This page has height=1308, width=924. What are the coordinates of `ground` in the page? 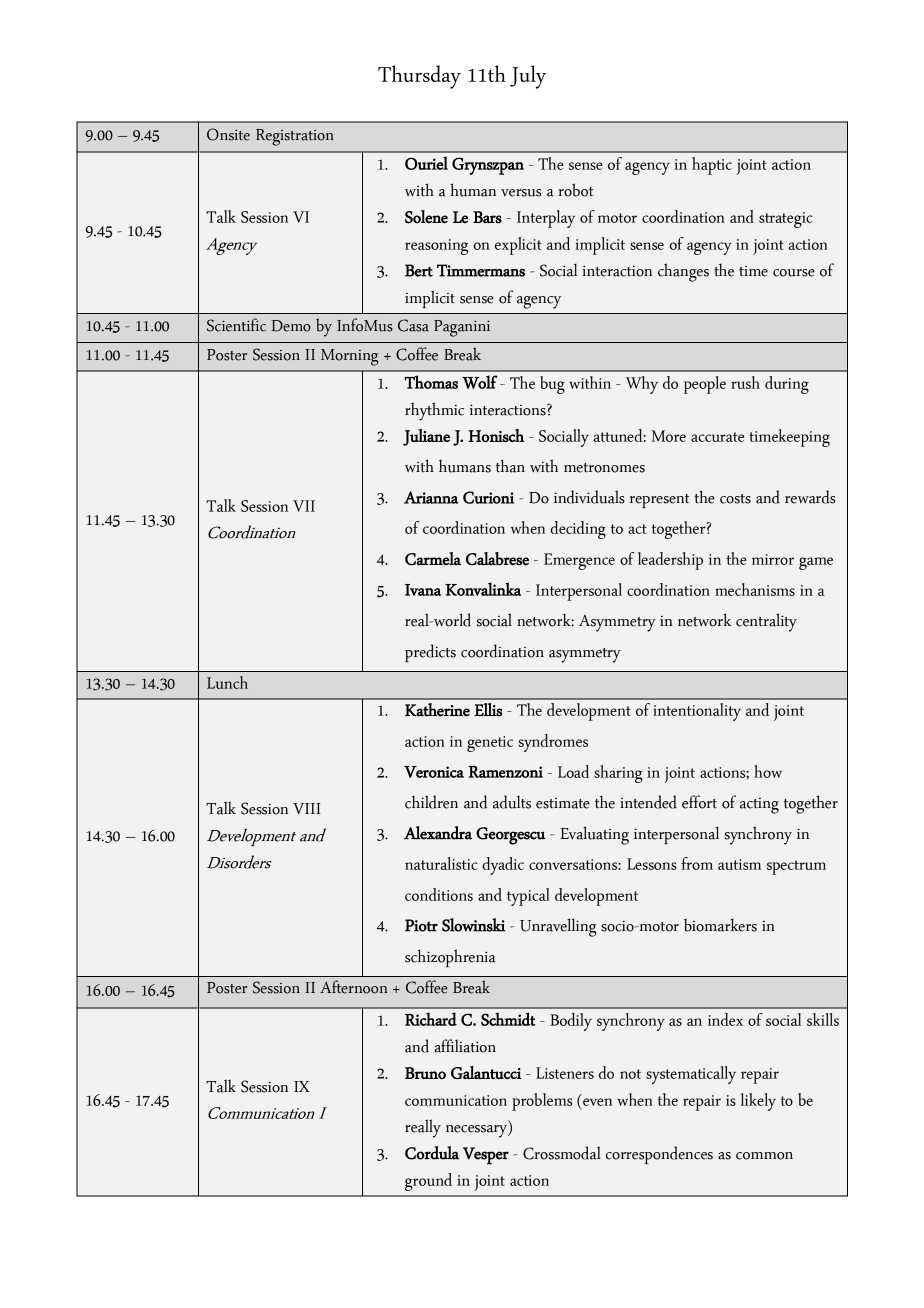 It's located at (428, 1182).
